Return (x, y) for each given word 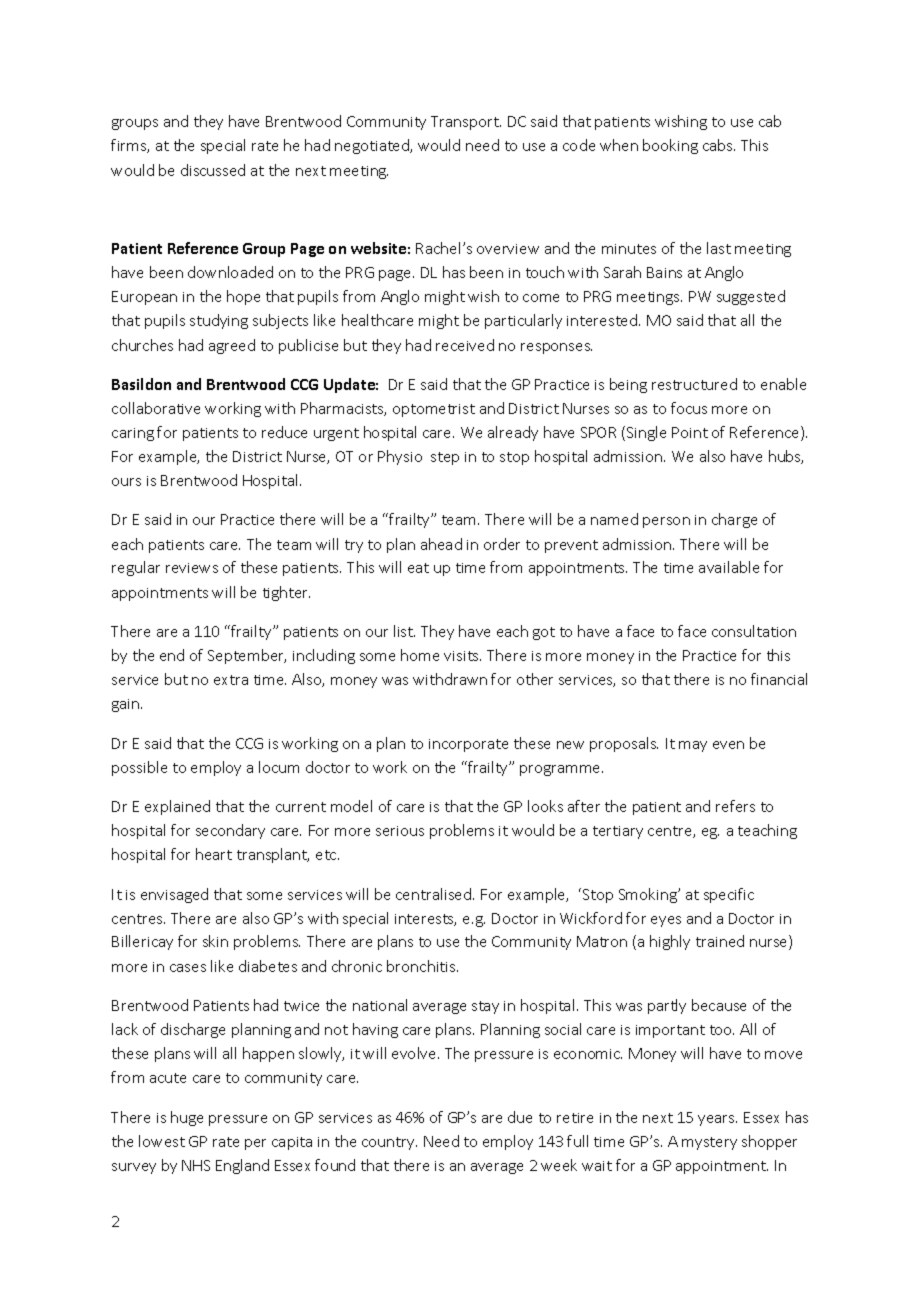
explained (177, 807)
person (666, 522)
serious (400, 831)
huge (187, 1118)
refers (735, 806)
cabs (719, 145)
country (389, 1143)
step (445, 458)
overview (508, 249)
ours (126, 482)
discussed (213, 170)
